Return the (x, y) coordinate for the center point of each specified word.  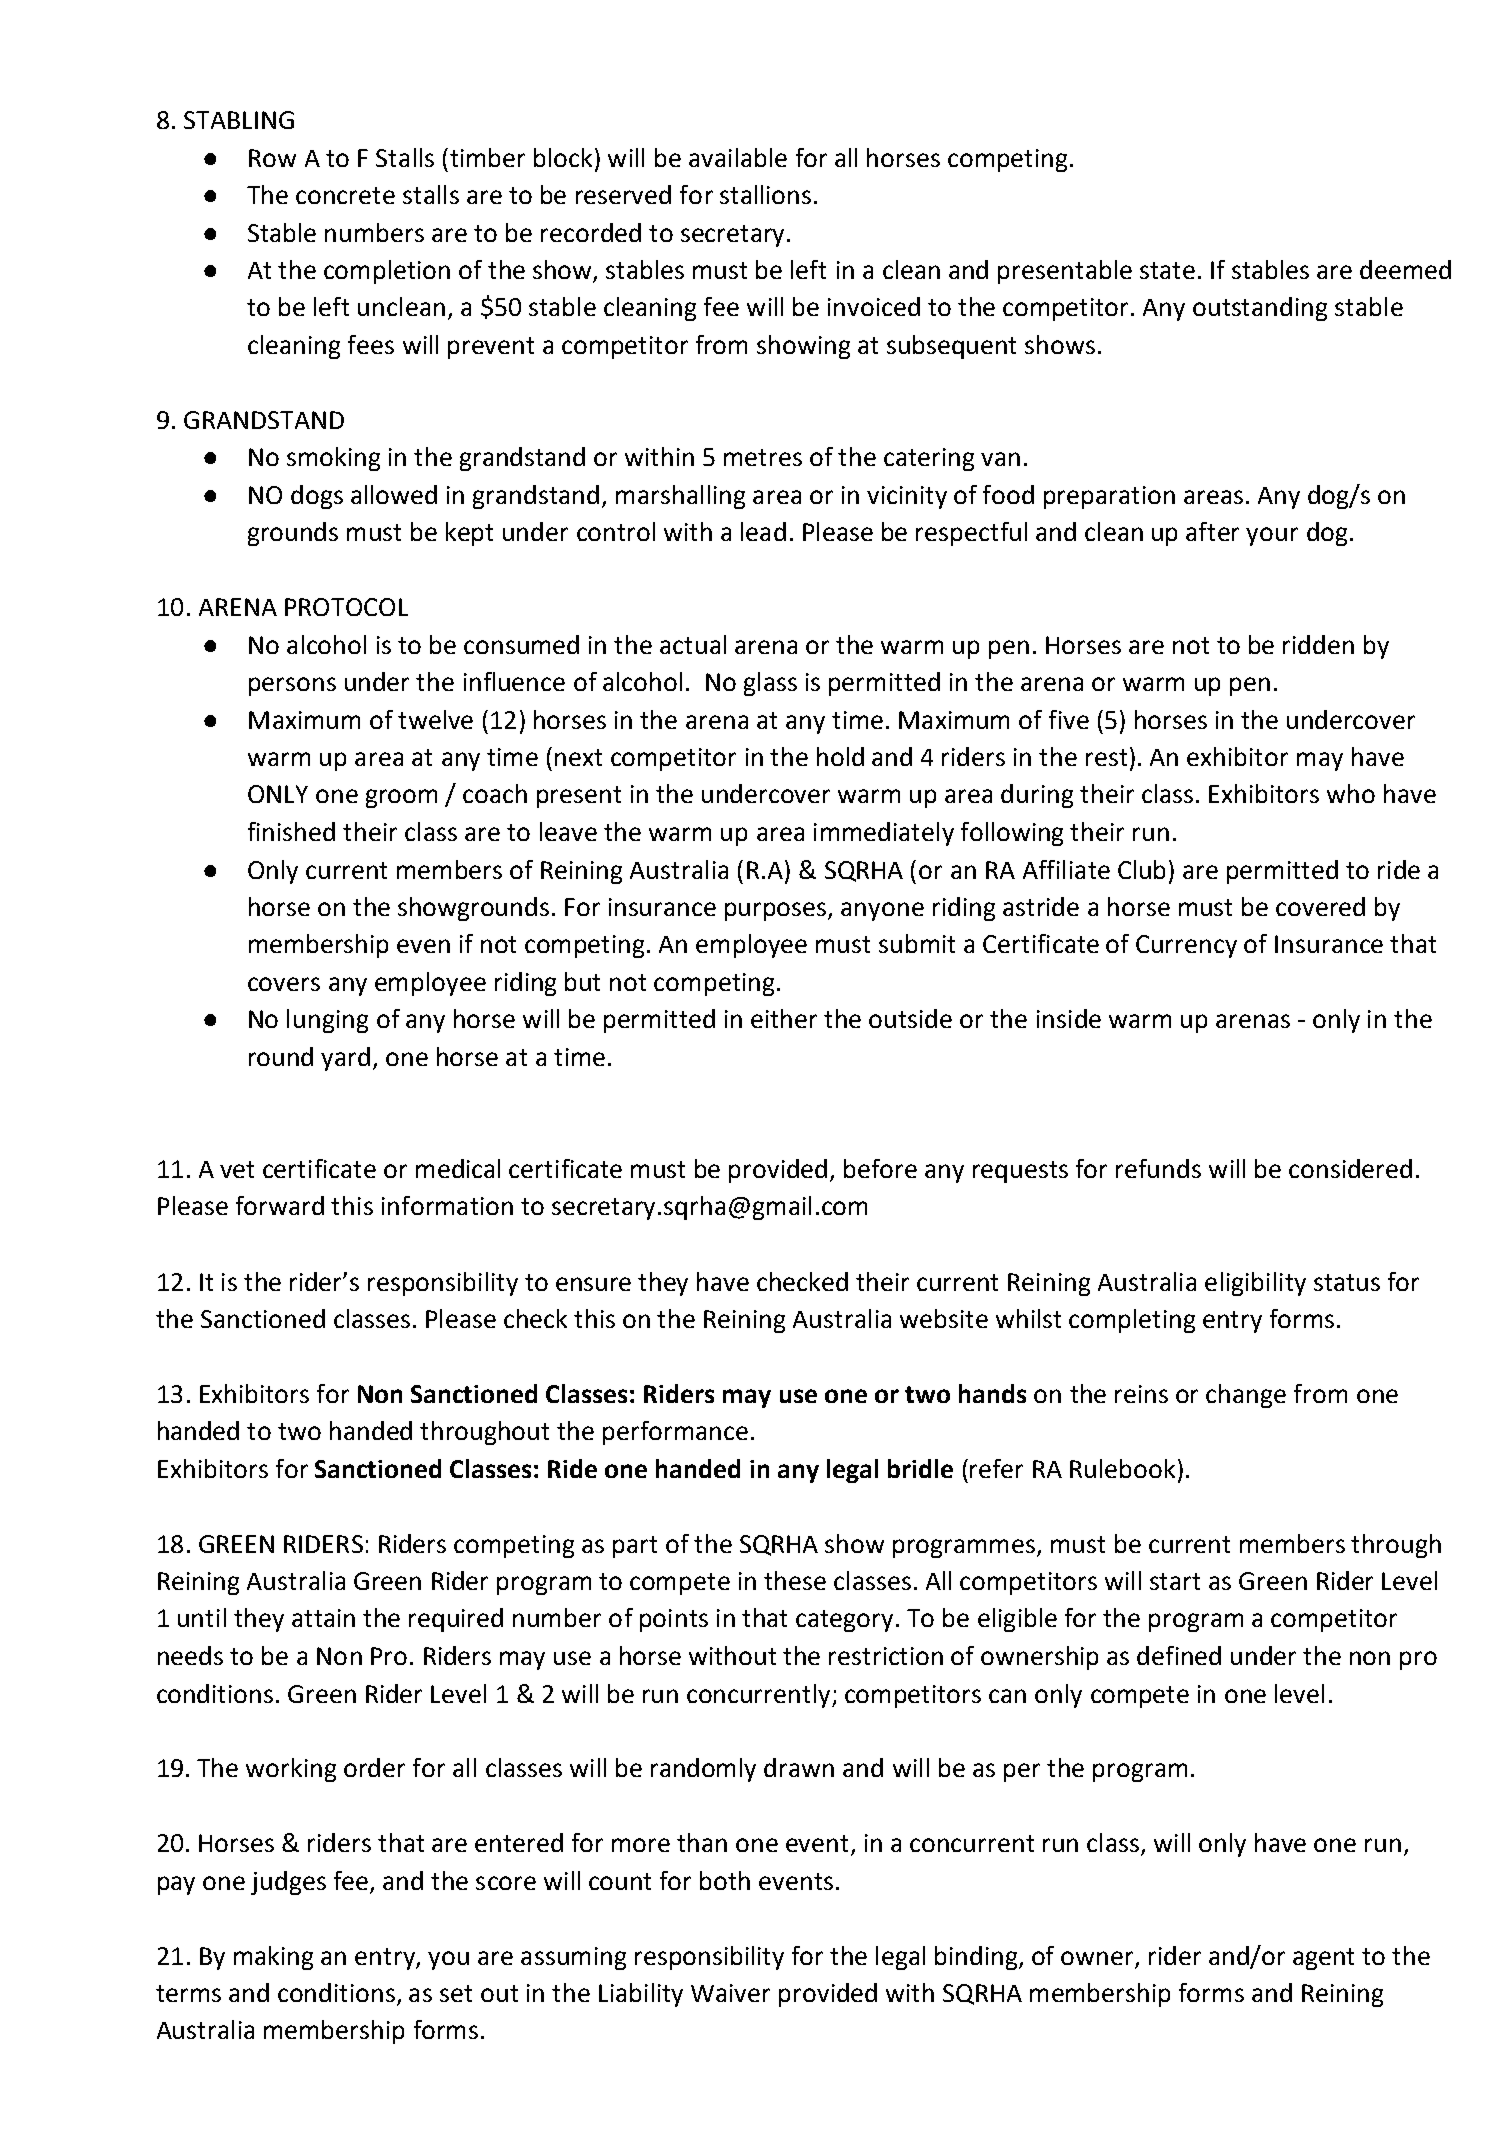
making (273, 1958)
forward (280, 1205)
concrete (345, 195)
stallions (765, 194)
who (1351, 793)
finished (291, 831)
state (1167, 270)
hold (840, 756)
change (1246, 1396)
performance (675, 1433)
